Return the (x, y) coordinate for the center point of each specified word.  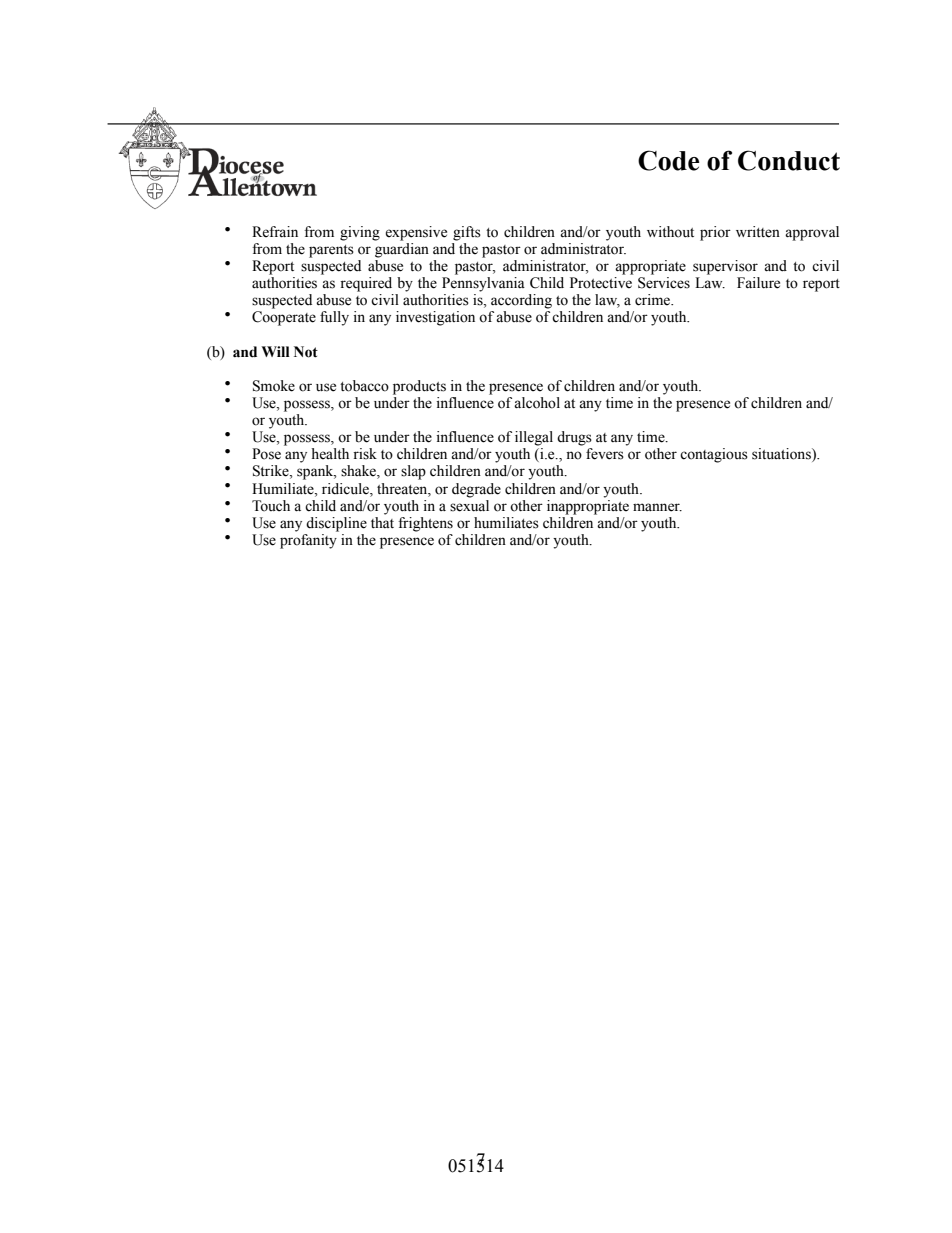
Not (306, 352)
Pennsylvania (483, 284)
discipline (336, 524)
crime (653, 300)
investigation (435, 318)
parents (331, 251)
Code (668, 160)
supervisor (725, 267)
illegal (534, 438)
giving (360, 233)
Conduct (789, 160)
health (330, 454)
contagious (714, 455)
